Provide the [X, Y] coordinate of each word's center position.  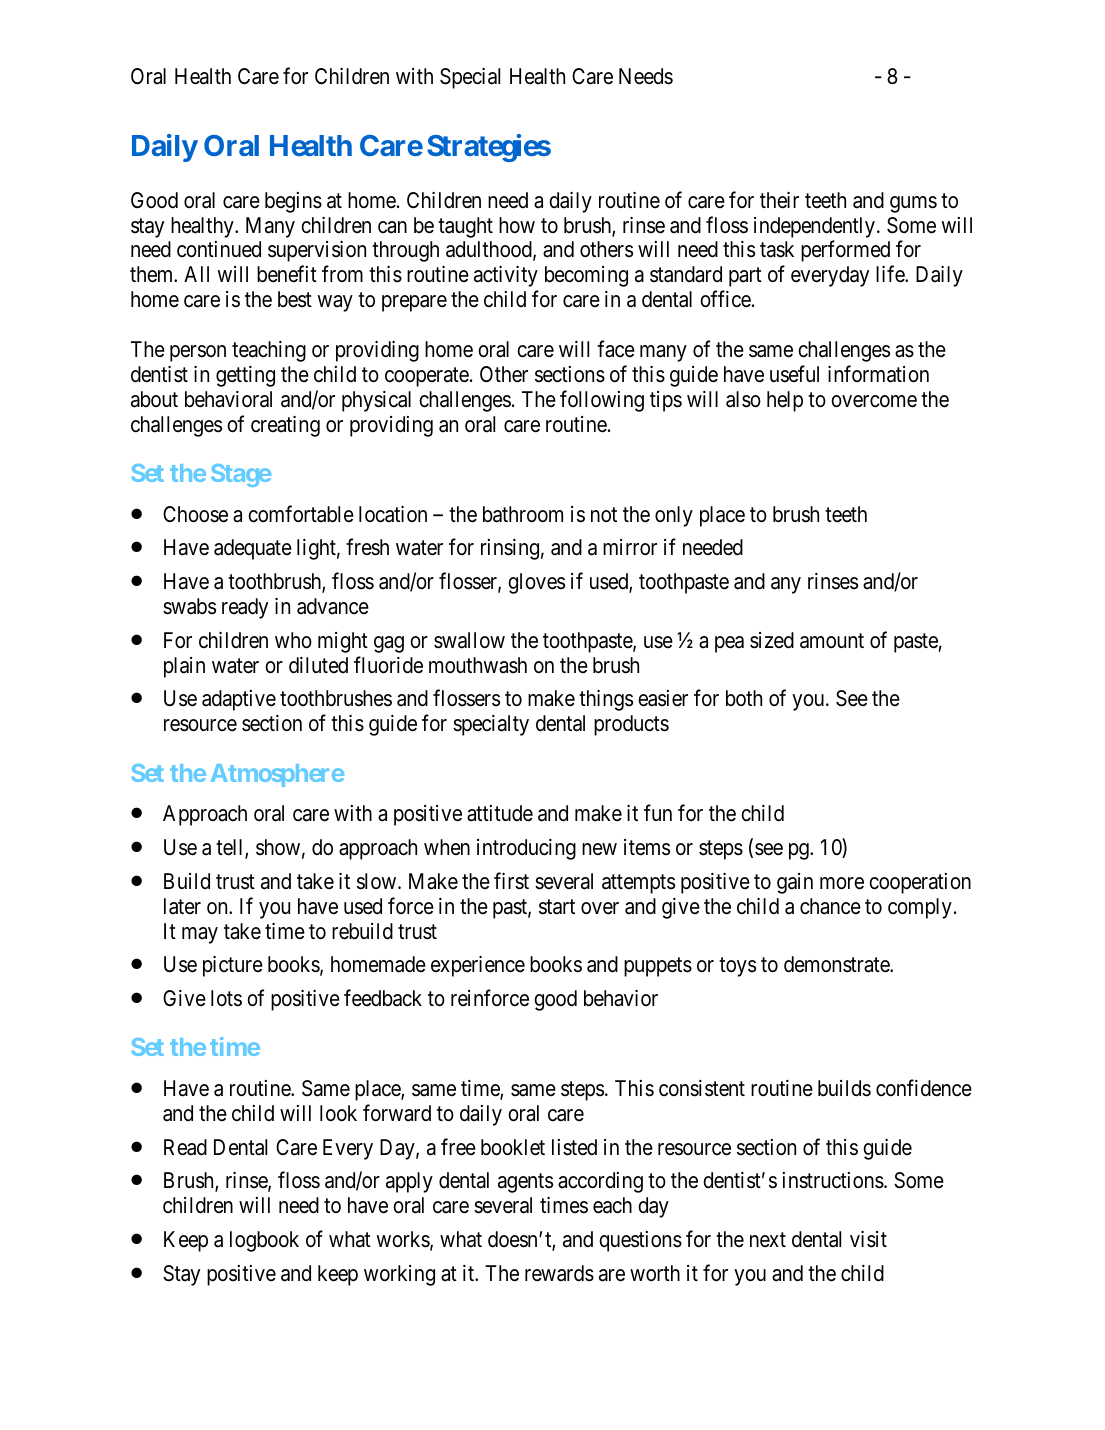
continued [219, 249]
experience [478, 966]
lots [226, 998]
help [785, 401]
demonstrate [837, 964]
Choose [195, 514]
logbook [264, 1241]
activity [506, 276]
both [744, 698]
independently [816, 227]
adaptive [239, 700]
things [606, 700]
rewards [559, 1273]
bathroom [523, 514]
